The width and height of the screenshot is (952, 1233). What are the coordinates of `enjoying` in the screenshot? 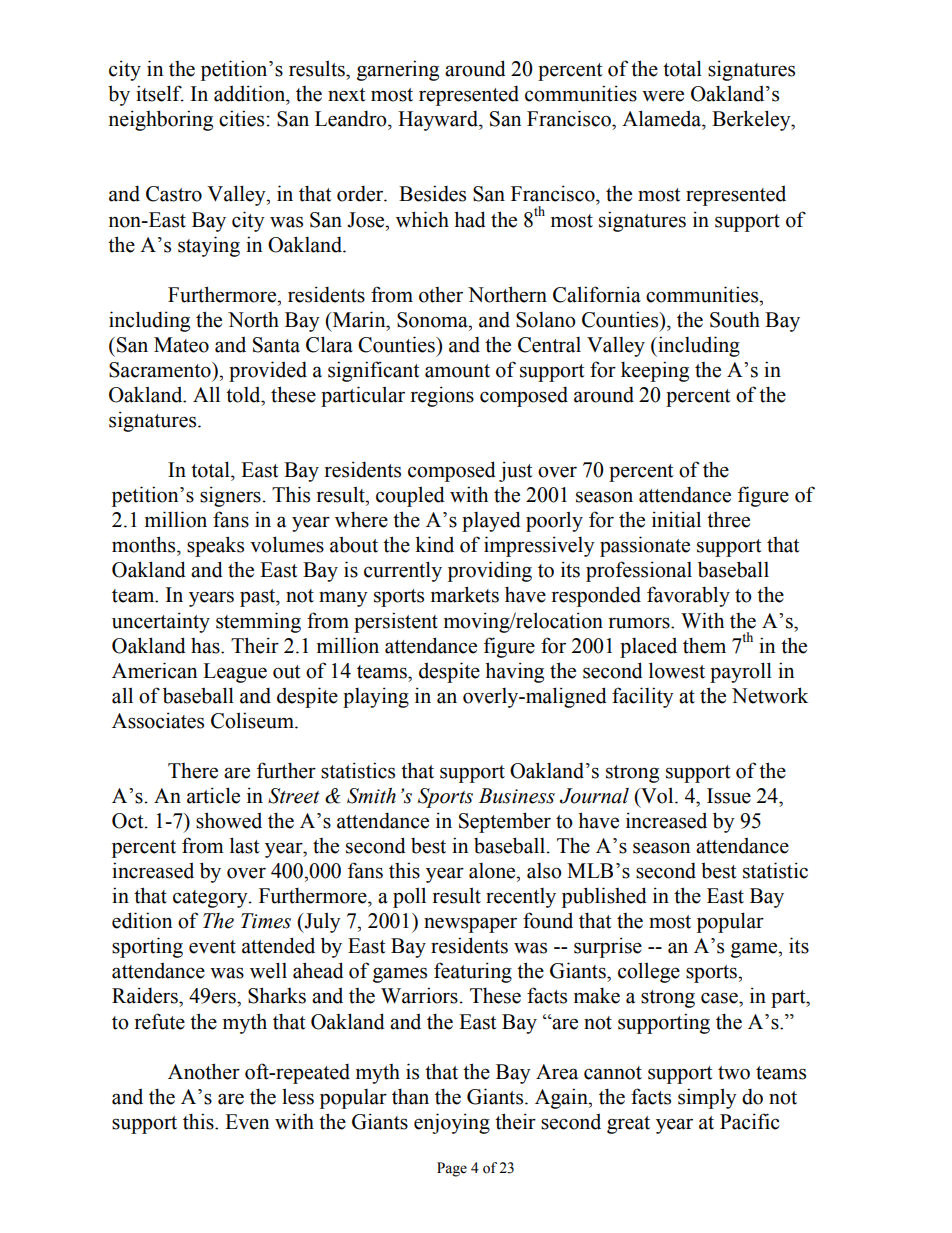 It's located at (452, 1123).
